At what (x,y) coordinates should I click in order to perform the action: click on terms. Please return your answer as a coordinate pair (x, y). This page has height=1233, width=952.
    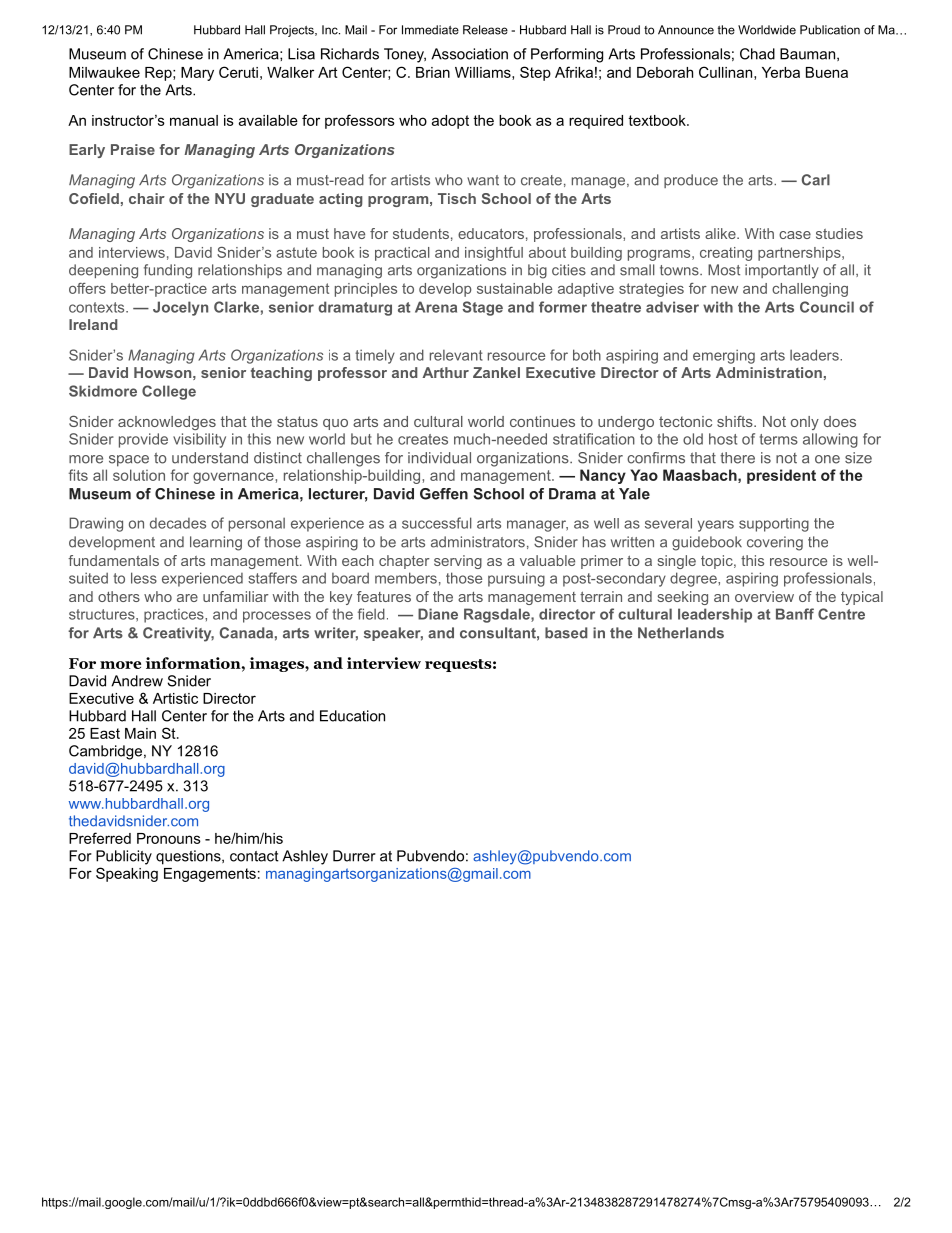
    Looking at the image, I should click on (779, 439).
